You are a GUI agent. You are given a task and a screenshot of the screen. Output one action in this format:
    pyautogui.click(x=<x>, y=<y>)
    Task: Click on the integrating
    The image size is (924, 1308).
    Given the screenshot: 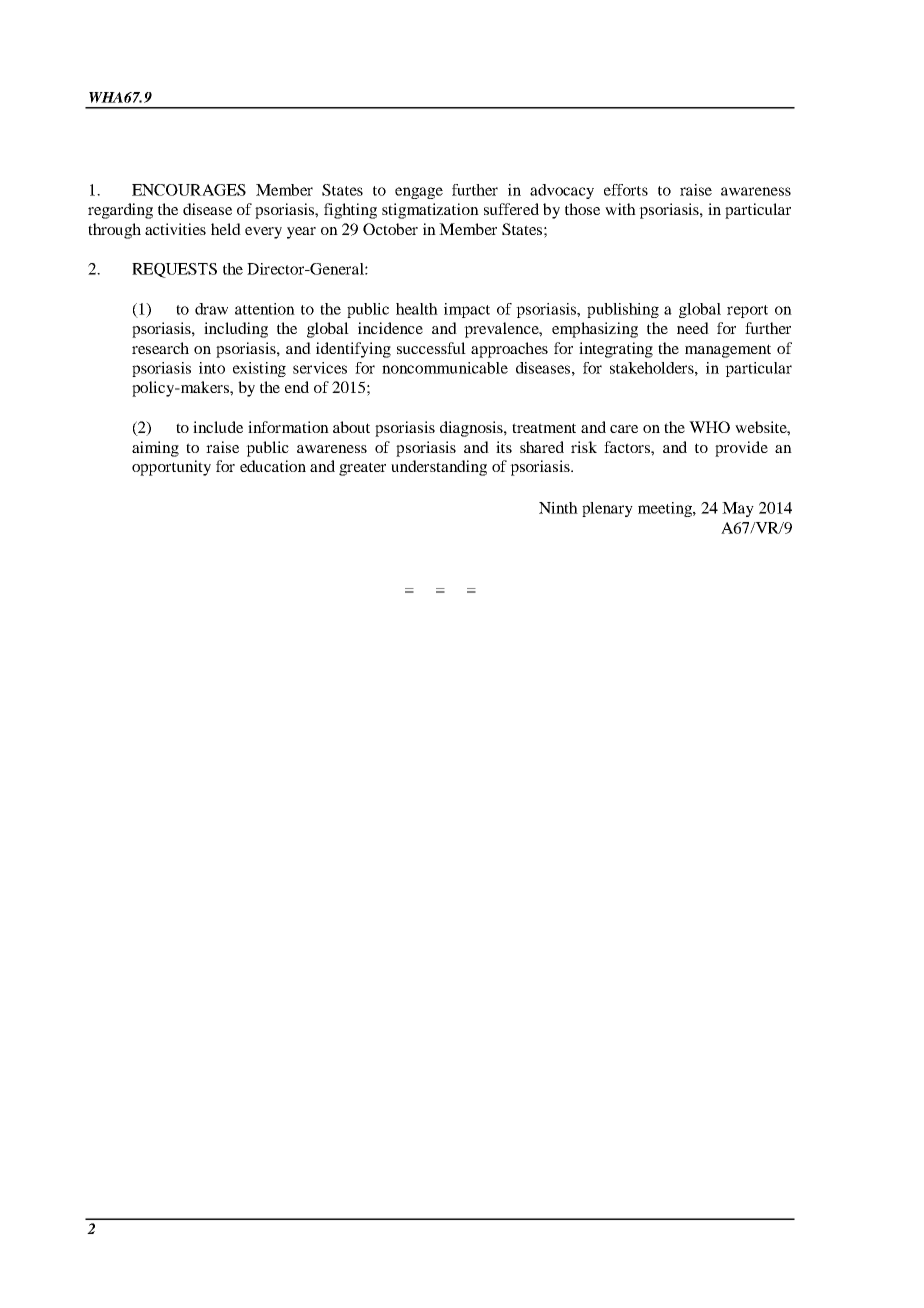 What is the action you would take?
    pyautogui.click(x=616, y=350)
